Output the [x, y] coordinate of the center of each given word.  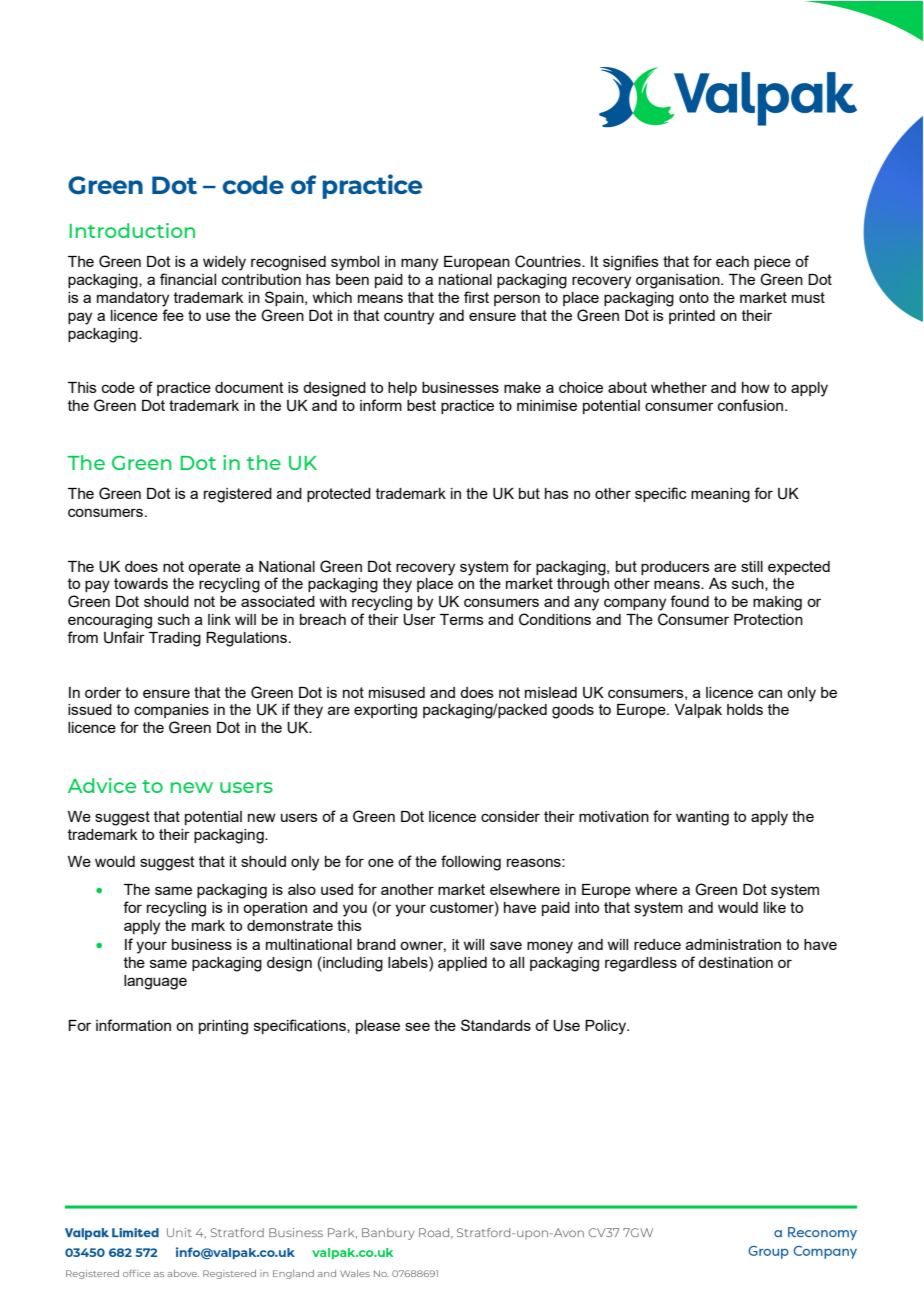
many [419, 264]
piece [772, 263]
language [155, 982]
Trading [175, 639]
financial [188, 279]
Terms [462, 619]
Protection [768, 619]
